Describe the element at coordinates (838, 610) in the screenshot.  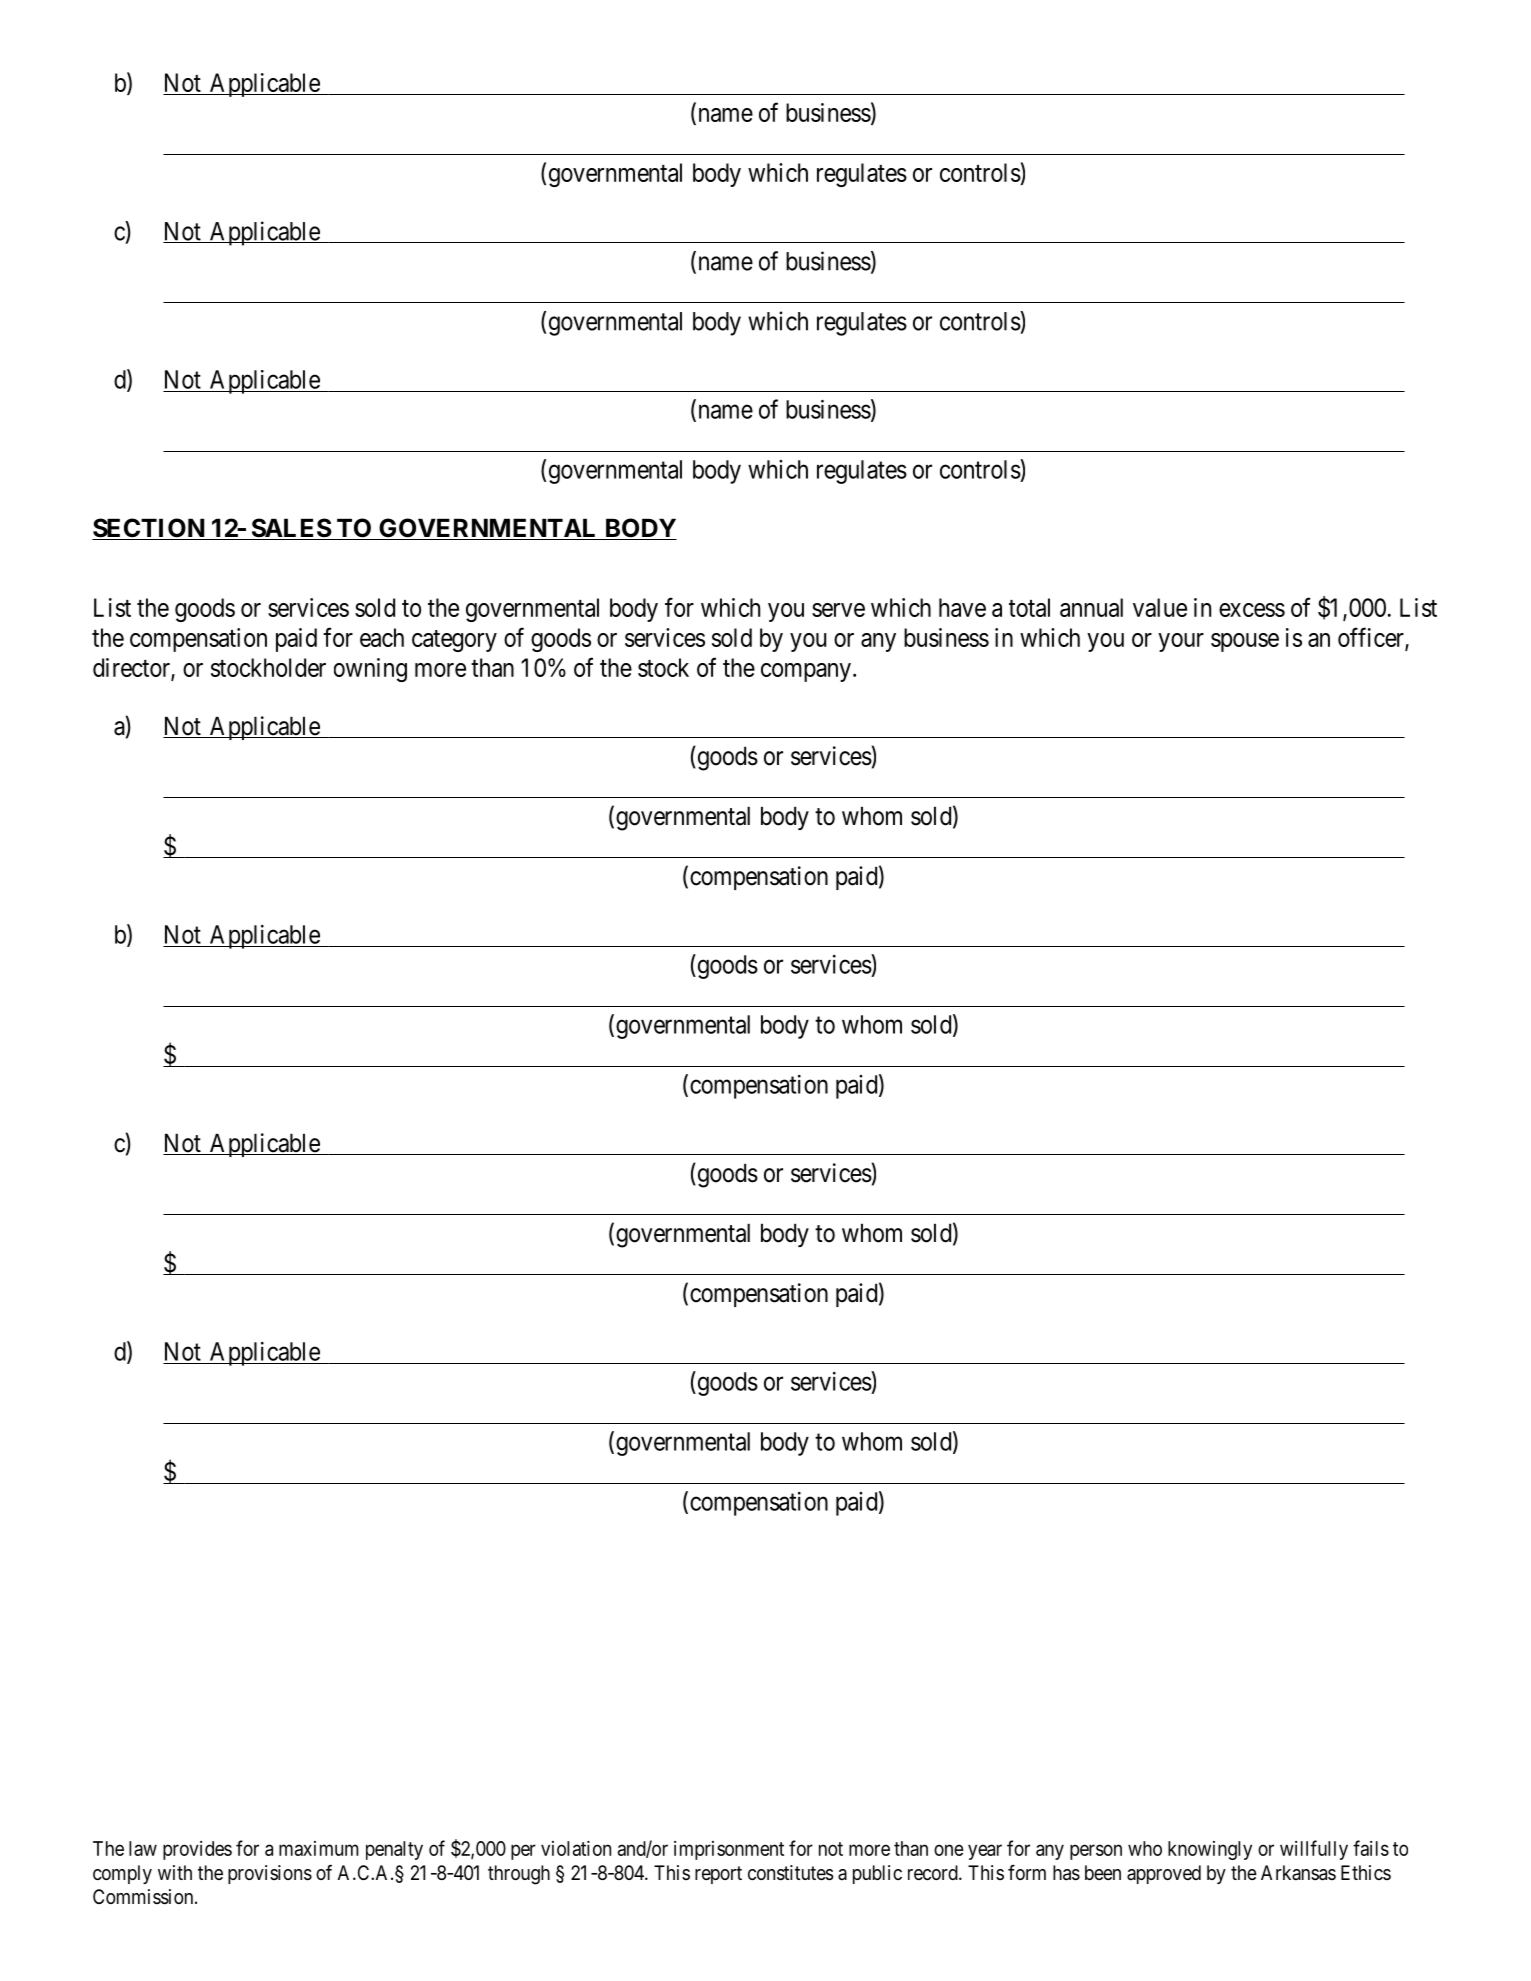
I see `serve` at that location.
